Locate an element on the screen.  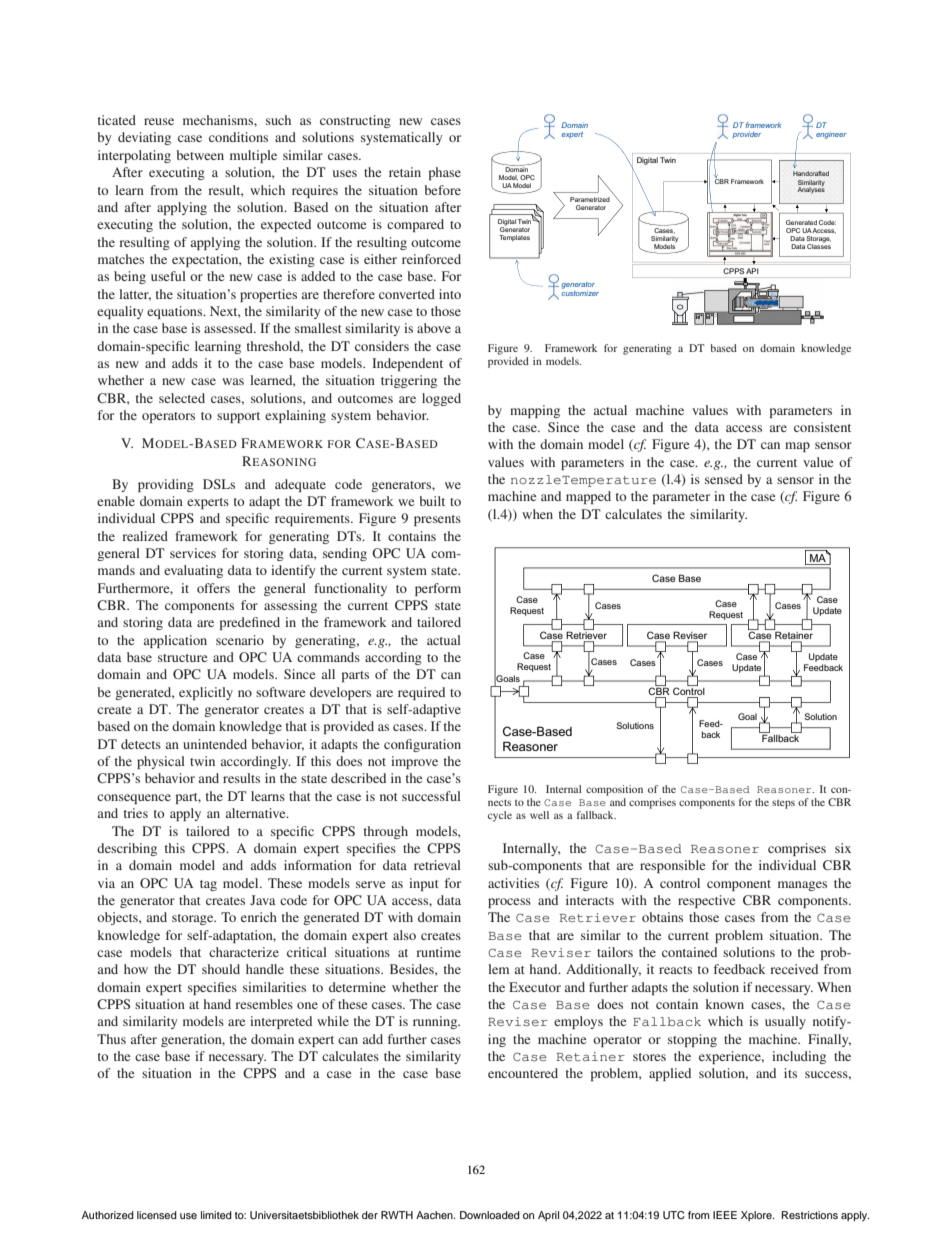
Downloaded is located at coordinates (490, 1215).
